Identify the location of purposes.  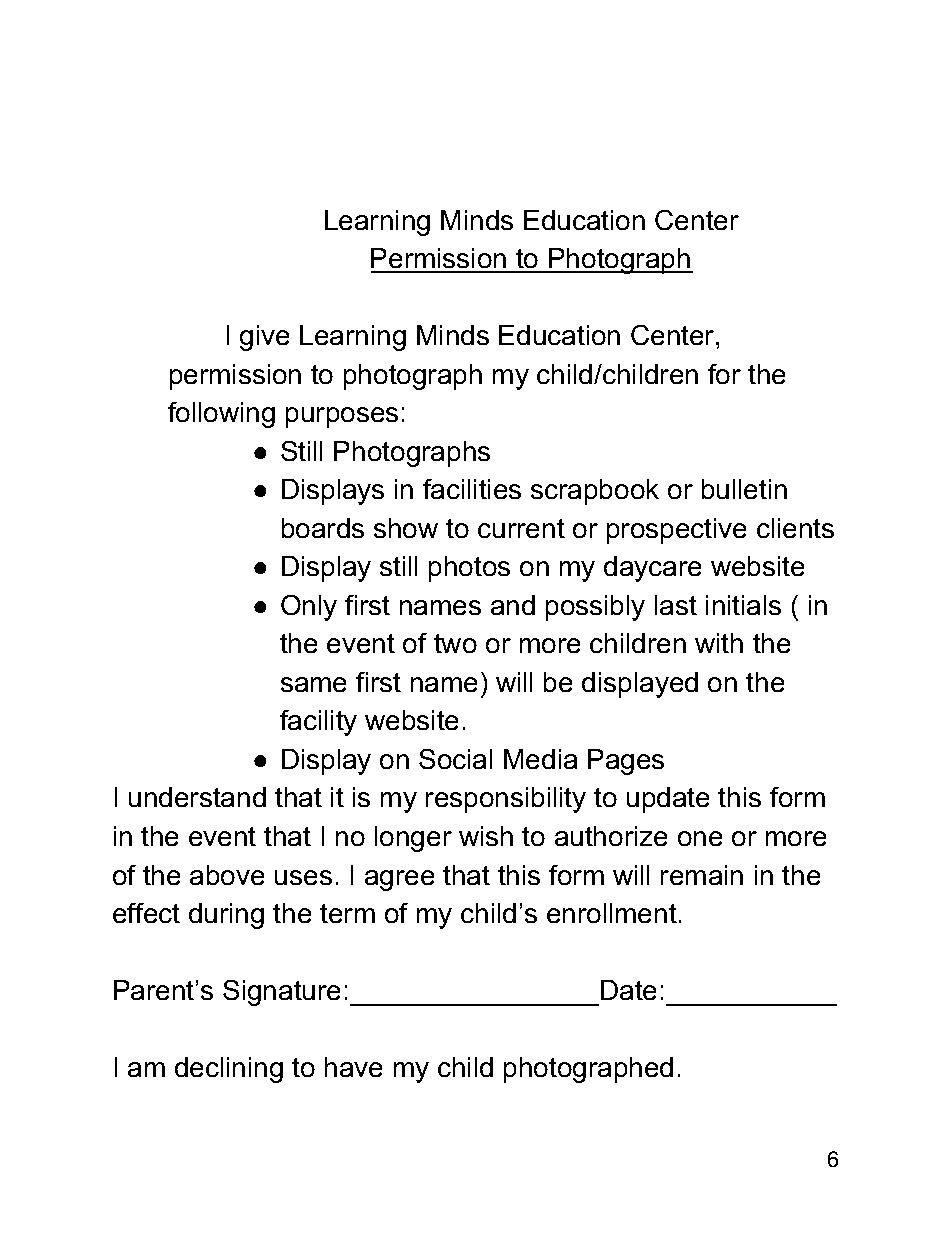
(342, 417).
